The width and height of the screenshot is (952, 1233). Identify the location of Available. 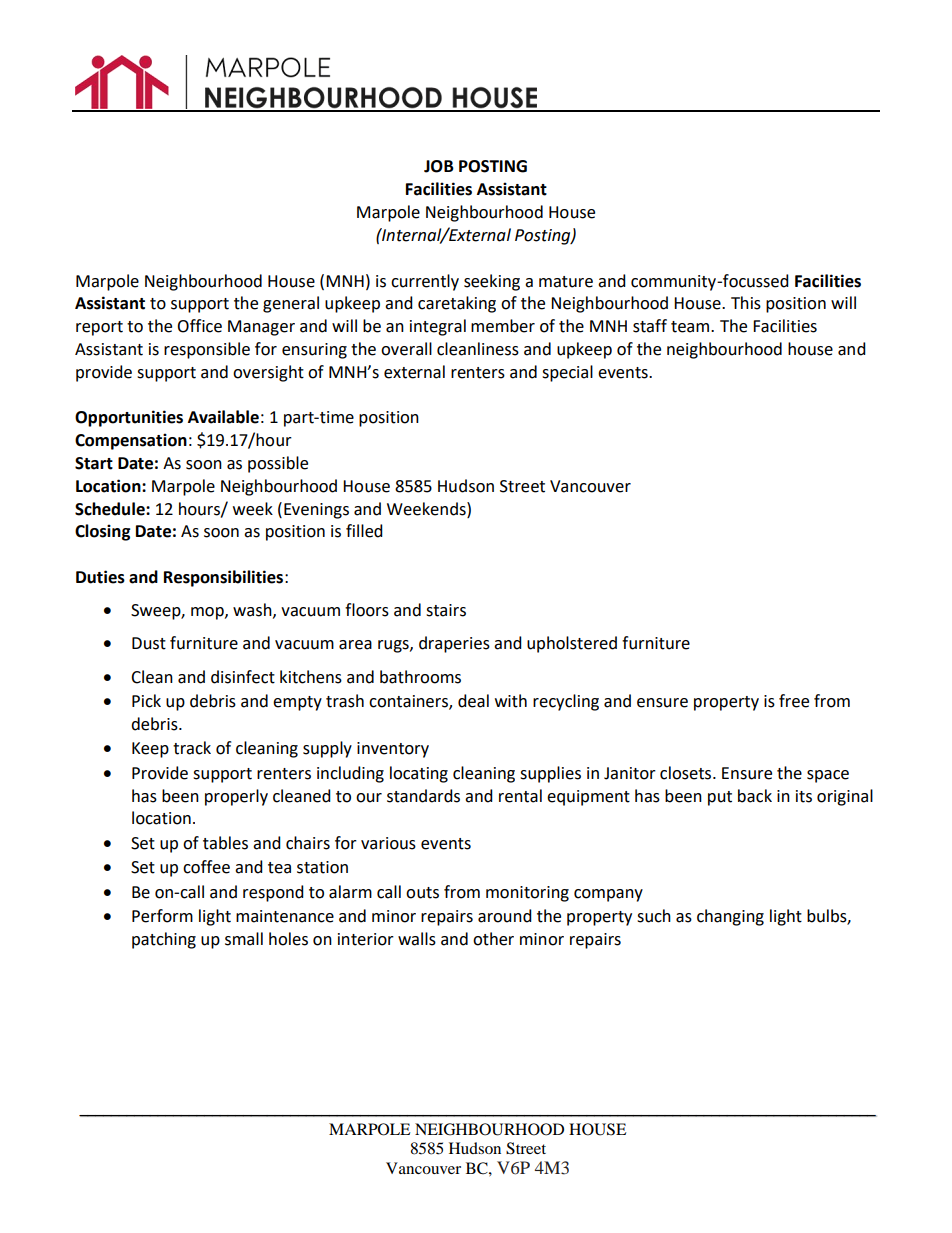
(223, 417).
